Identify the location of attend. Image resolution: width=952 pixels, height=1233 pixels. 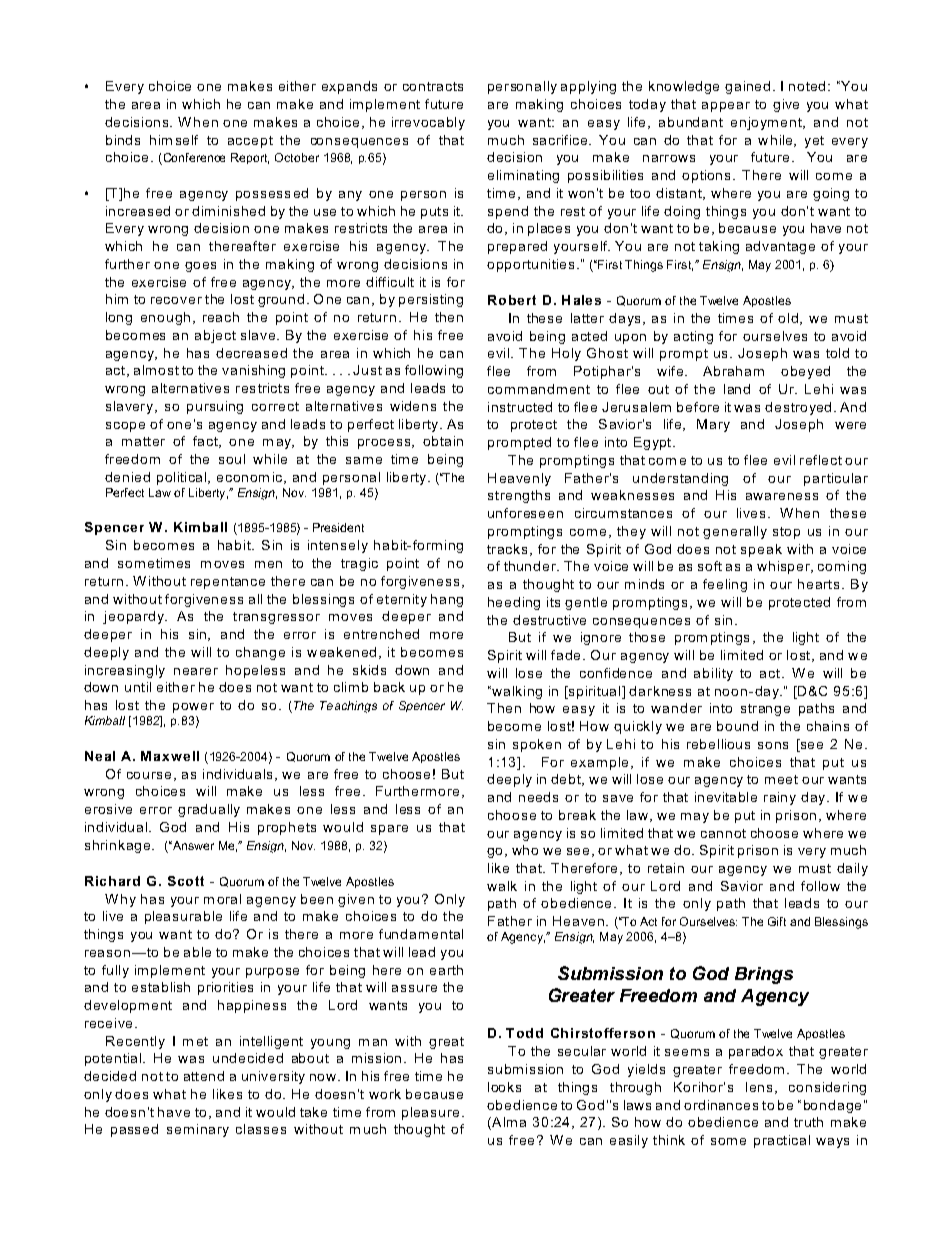
(204, 1076).
